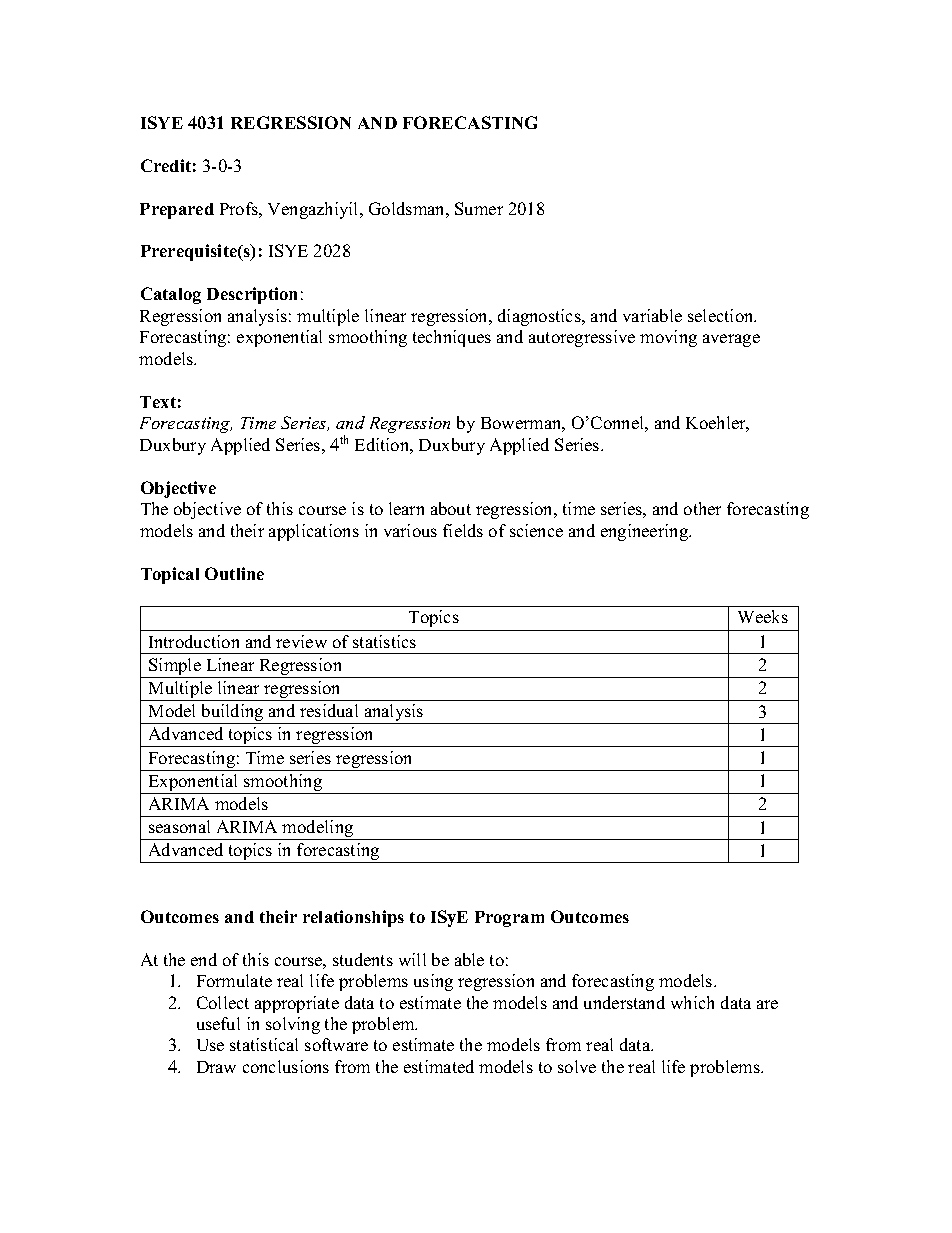 This screenshot has width=952, height=1233. Describe the element at coordinates (179, 826) in the screenshot. I see `seasonal` at that location.
